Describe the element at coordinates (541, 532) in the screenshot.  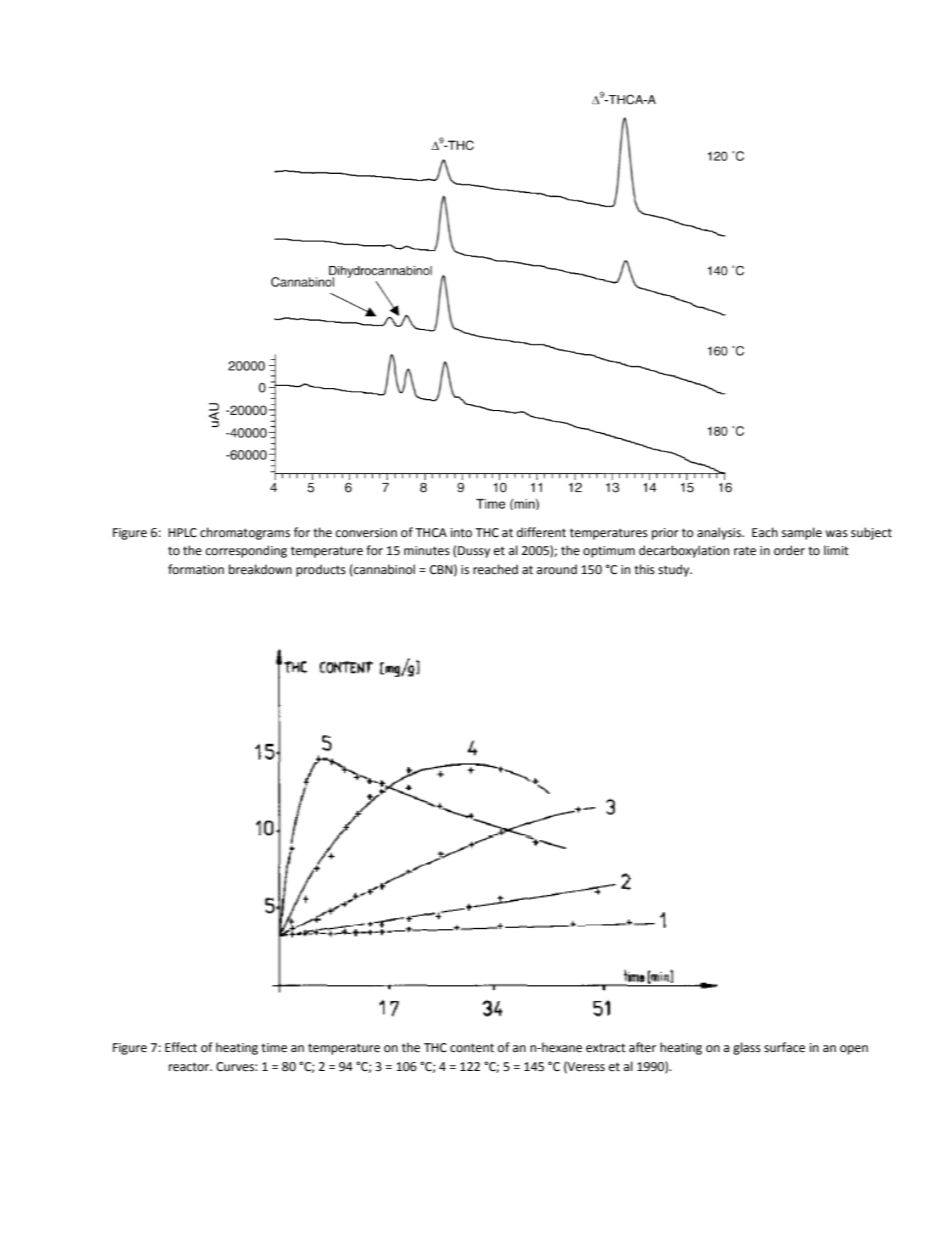
I see `different` at that location.
